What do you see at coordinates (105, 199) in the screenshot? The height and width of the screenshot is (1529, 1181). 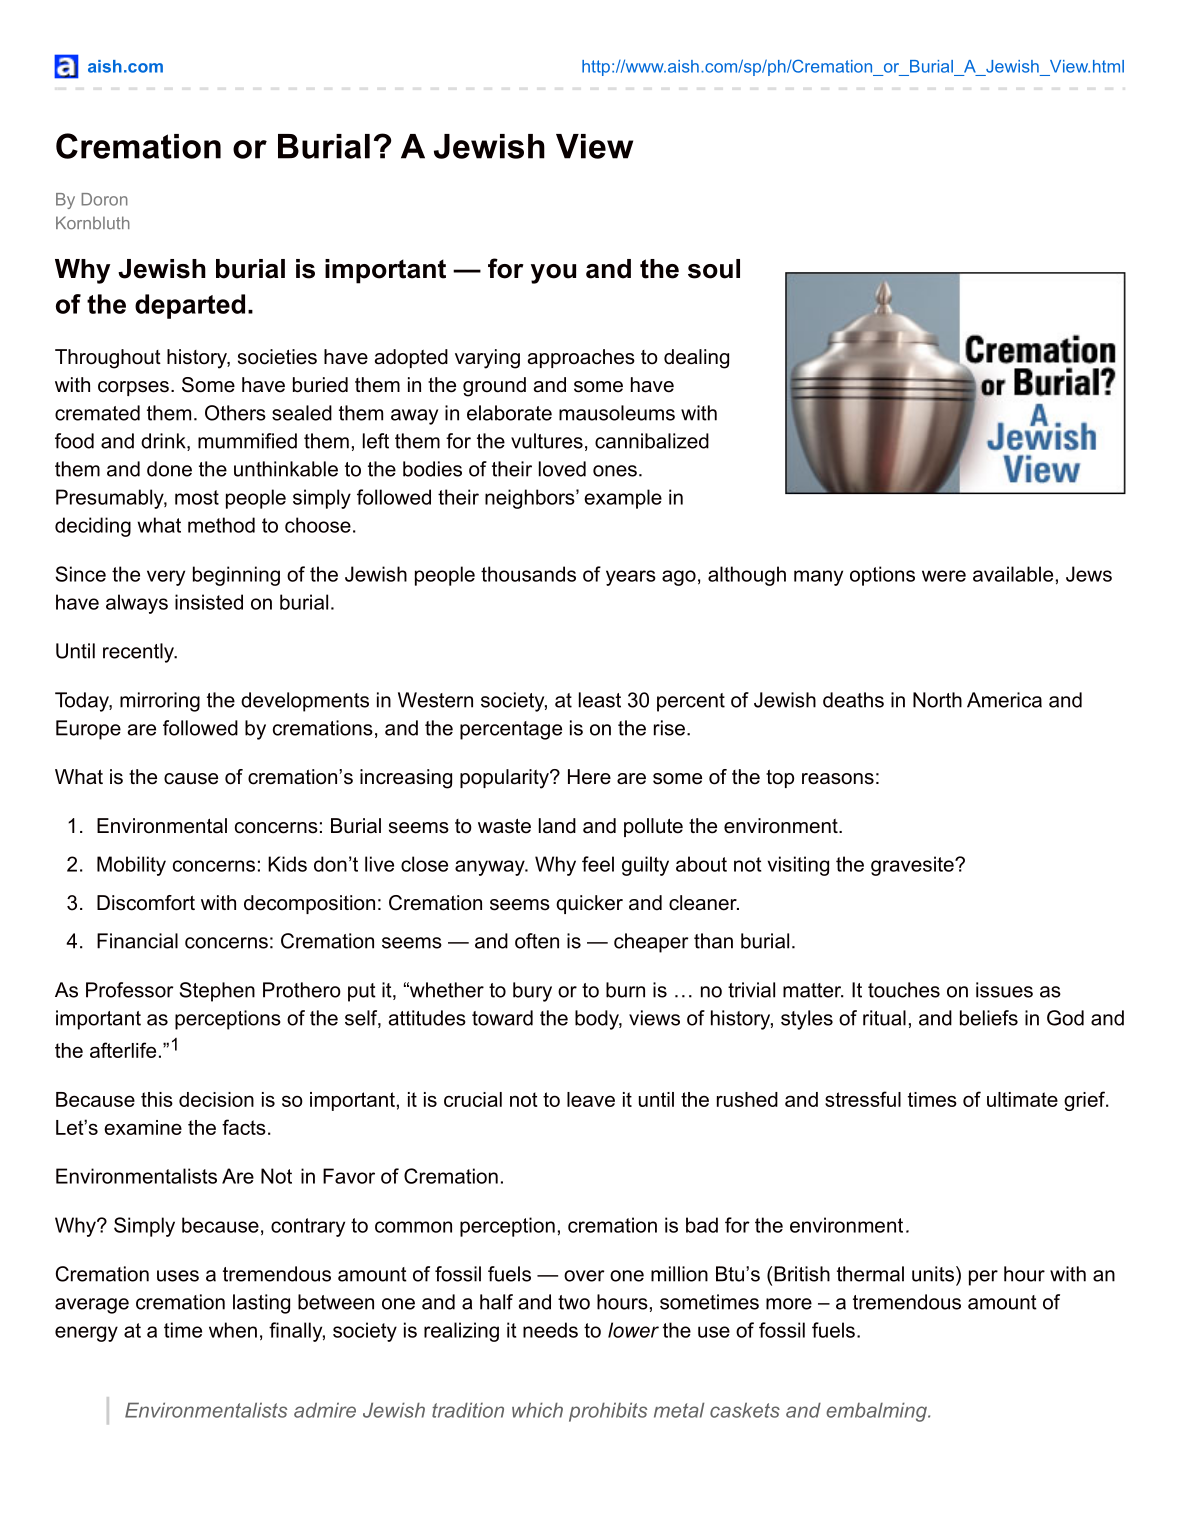 I see `Doron` at bounding box center [105, 199].
